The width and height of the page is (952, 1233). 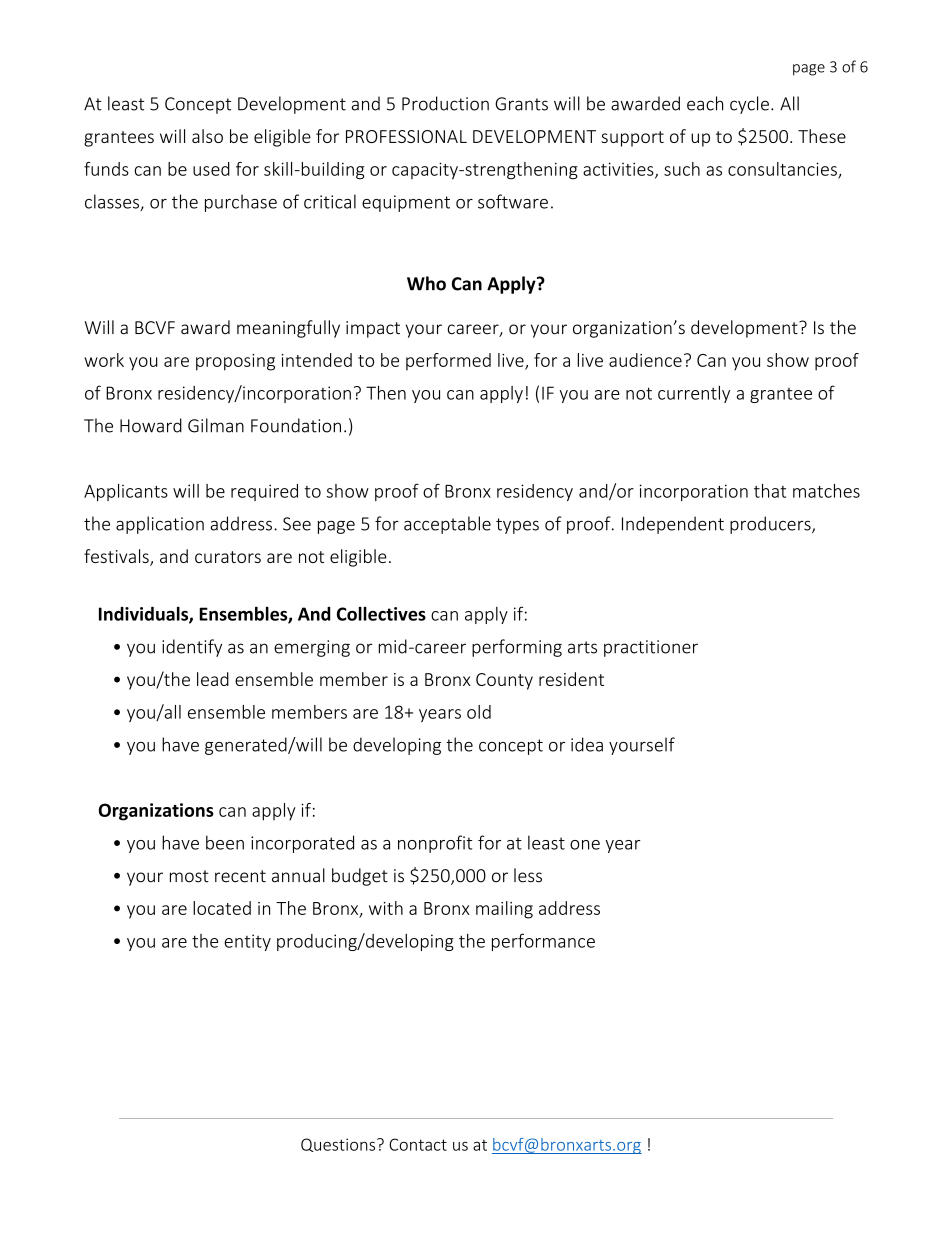 I want to click on Production, so click(x=445, y=103).
